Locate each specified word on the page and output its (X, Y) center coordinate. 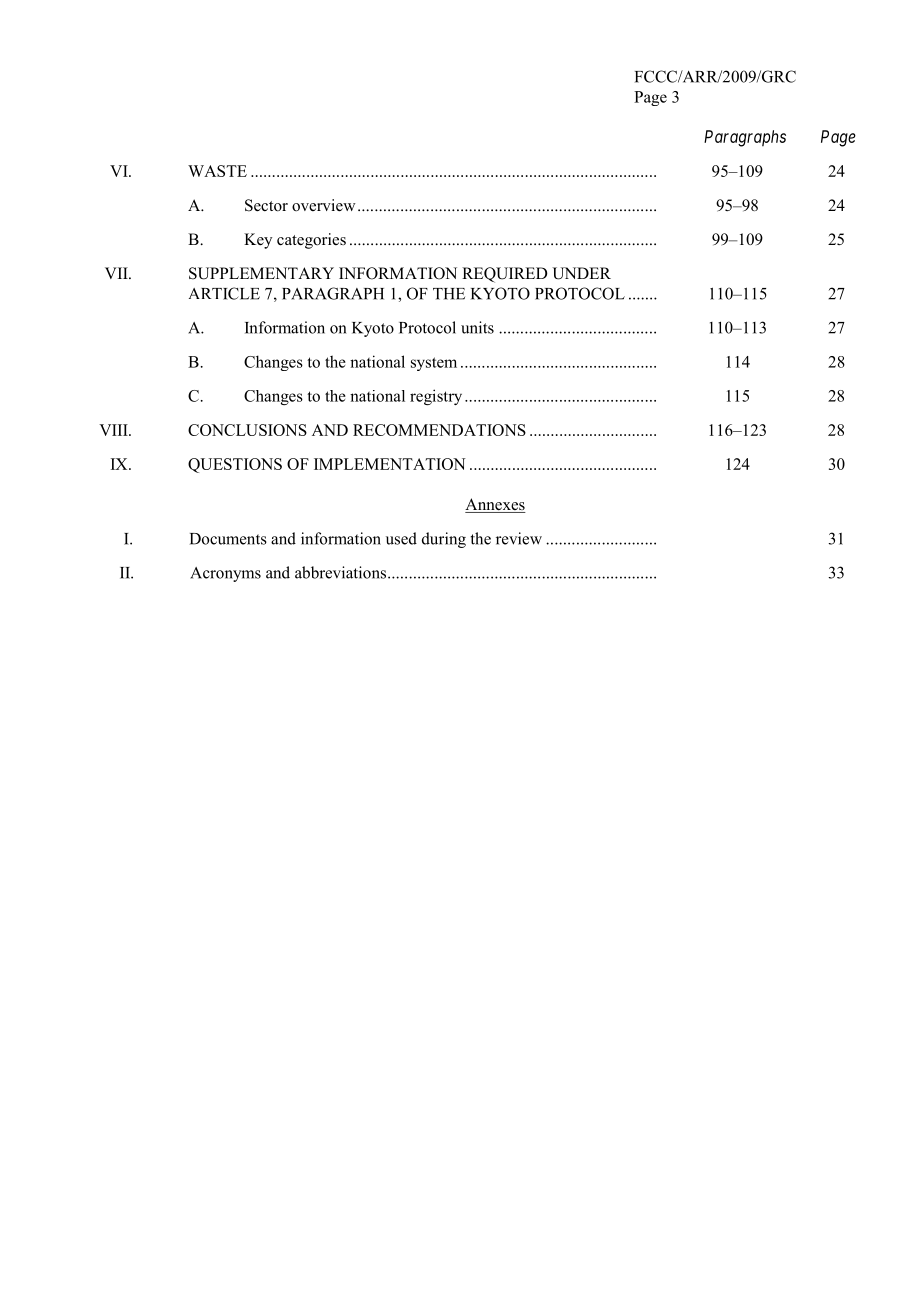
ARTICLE (224, 293)
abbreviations (342, 572)
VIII (114, 430)
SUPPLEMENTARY (261, 273)
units (477, 327)
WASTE (217, 171)
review (519, 538)
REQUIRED (505, 275)
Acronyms (225, 574)
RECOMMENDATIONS (439, 430)
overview (324, 205)
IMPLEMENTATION (390, 464)
